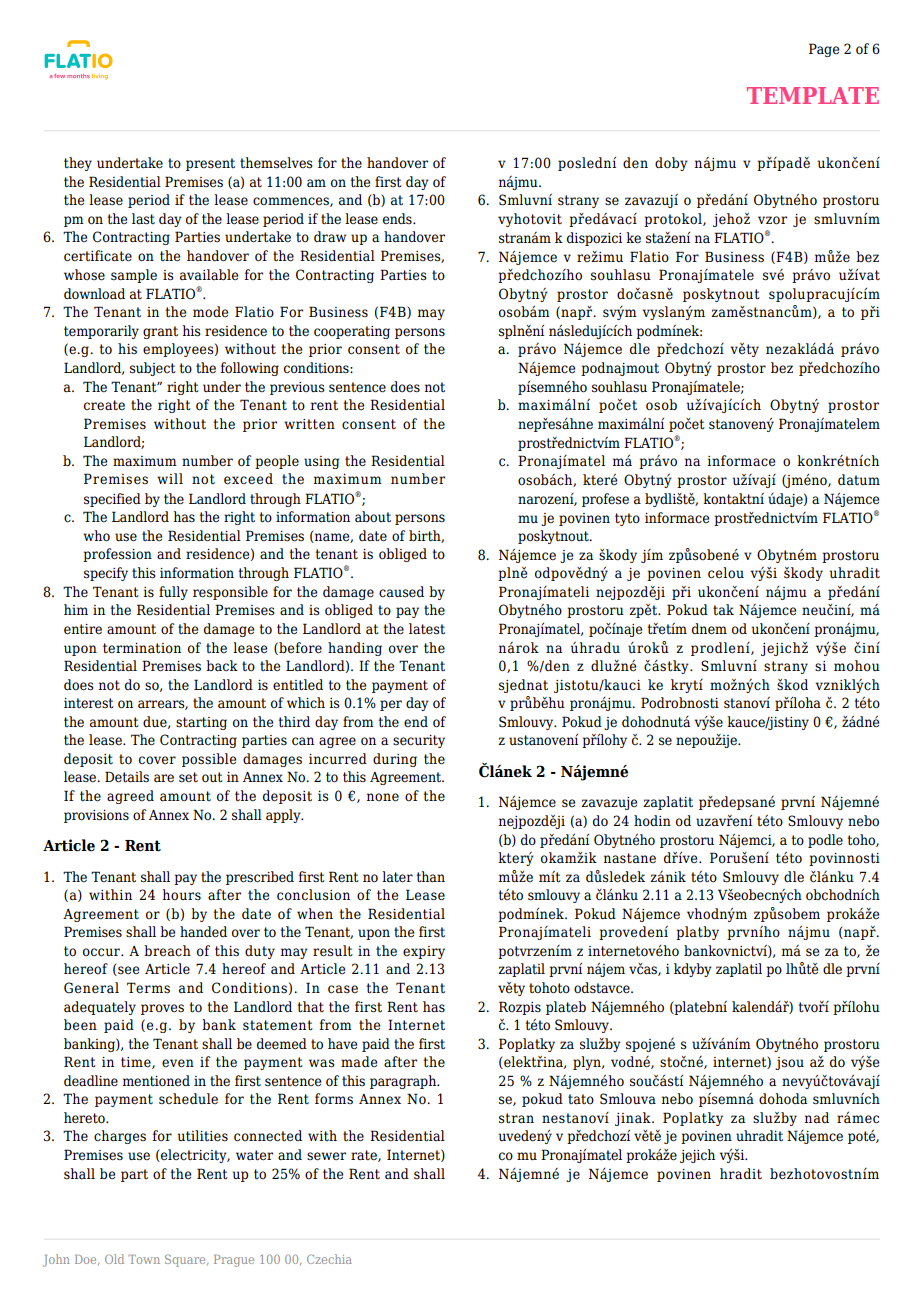  Describe the element at coordinates (167, 951) in the screenshot. I see `breach` at that location.
